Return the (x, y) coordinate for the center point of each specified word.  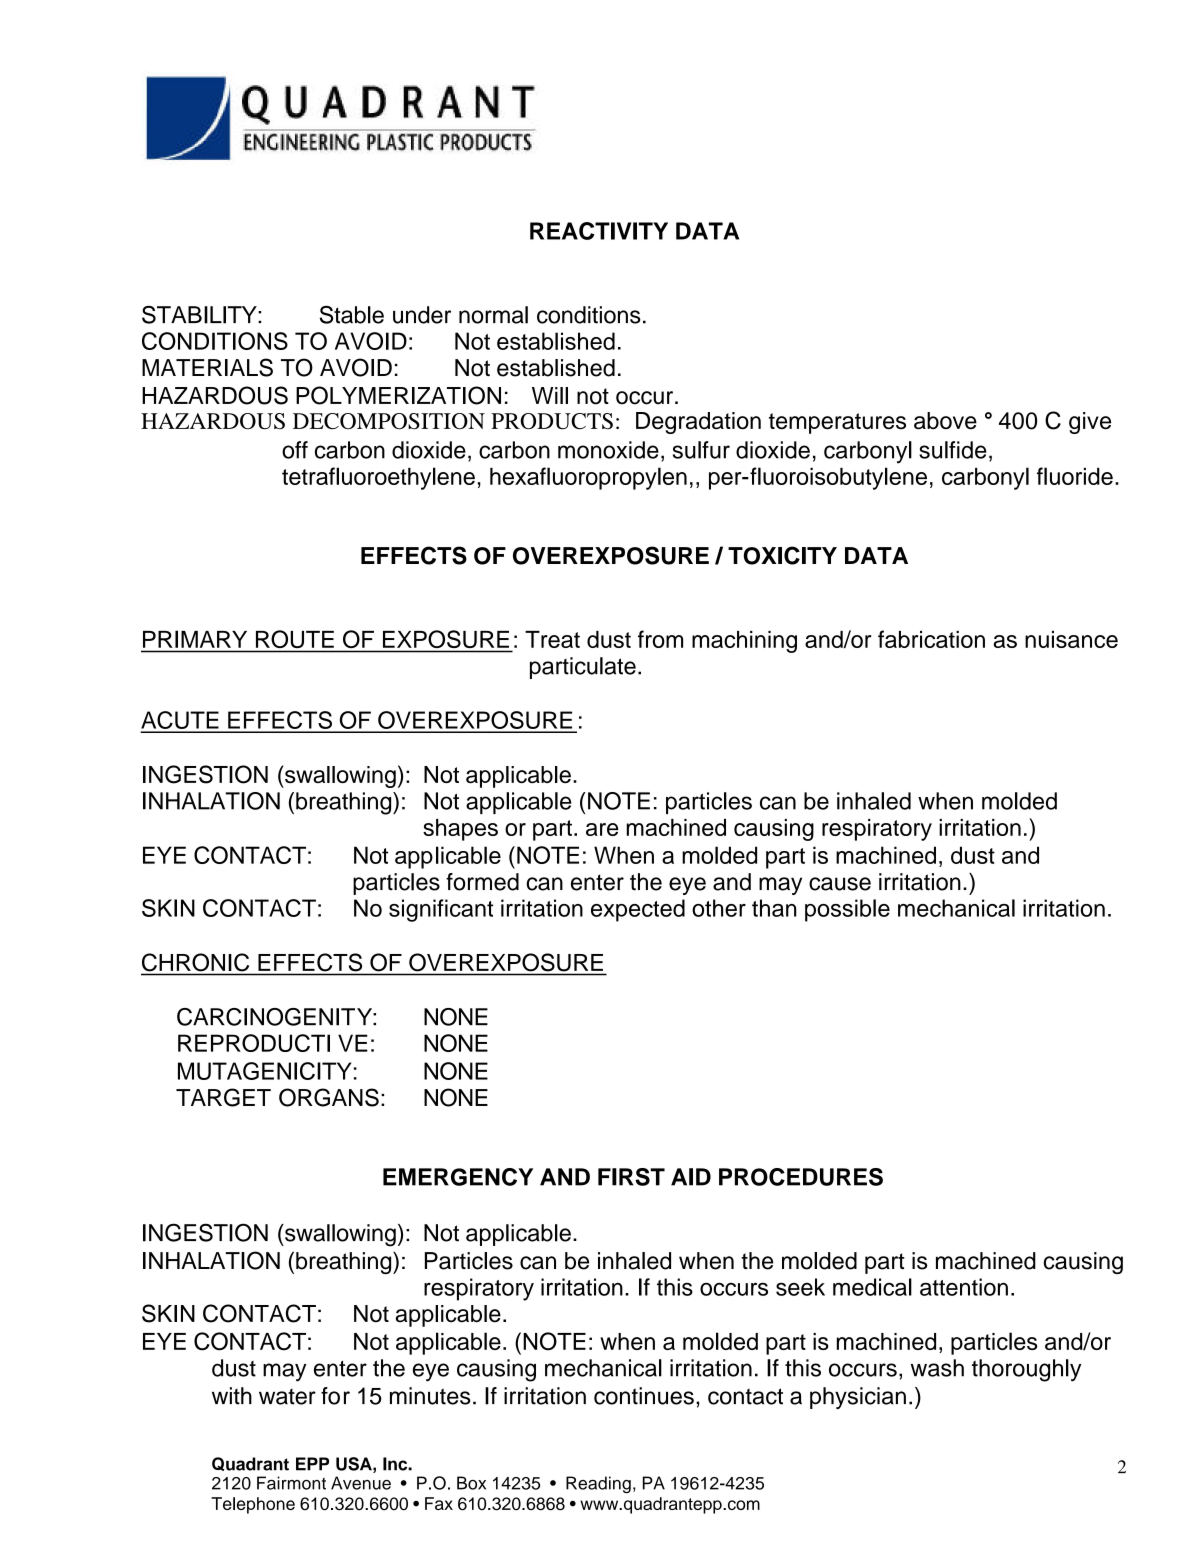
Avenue (361, 1483)
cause (840, 884)
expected (638, 910)
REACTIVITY (599, 231)
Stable (352, 314)
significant (441, 910)
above (945, 421)
